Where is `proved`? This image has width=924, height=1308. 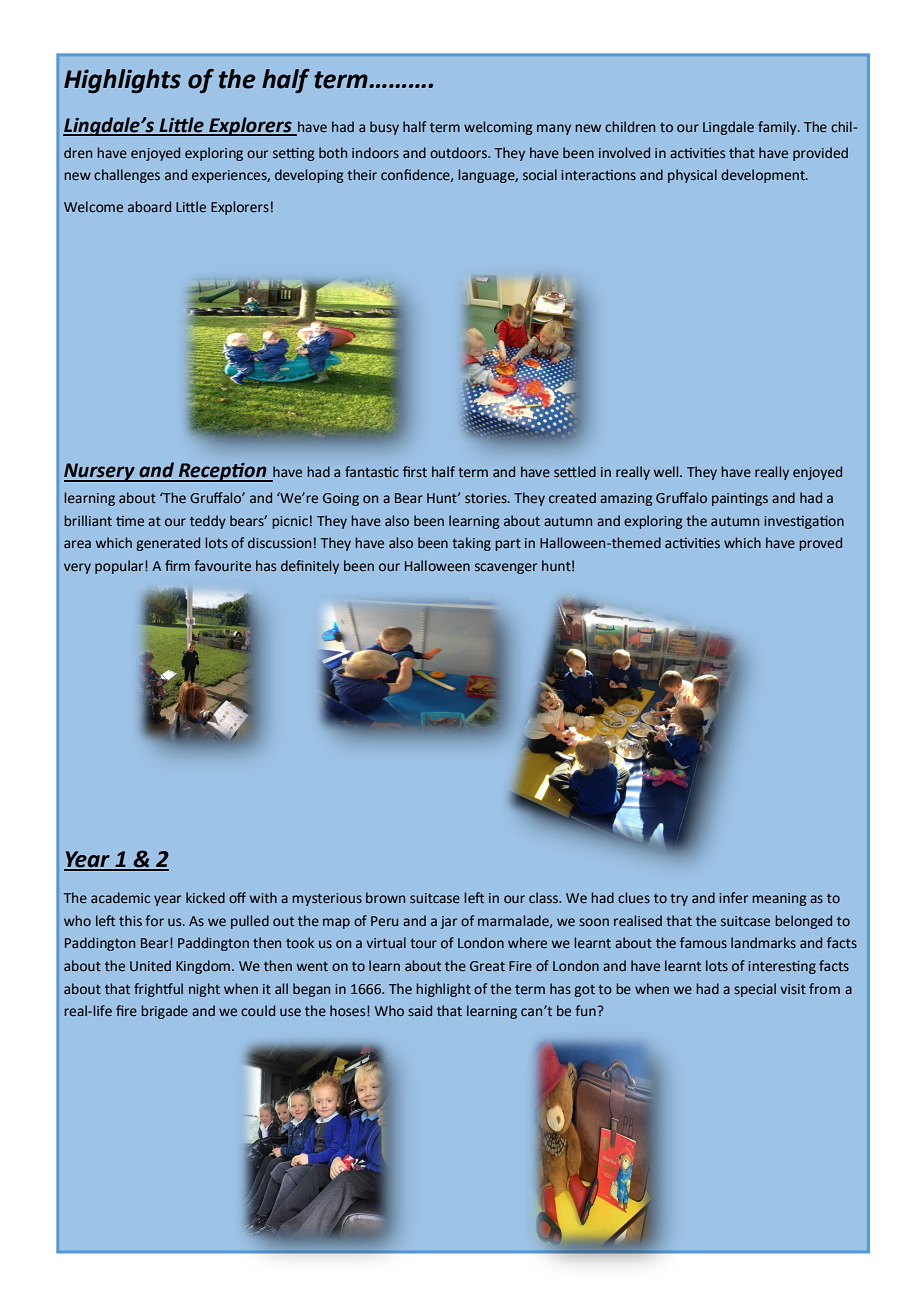 proved is located at coordinates (820, 544).
